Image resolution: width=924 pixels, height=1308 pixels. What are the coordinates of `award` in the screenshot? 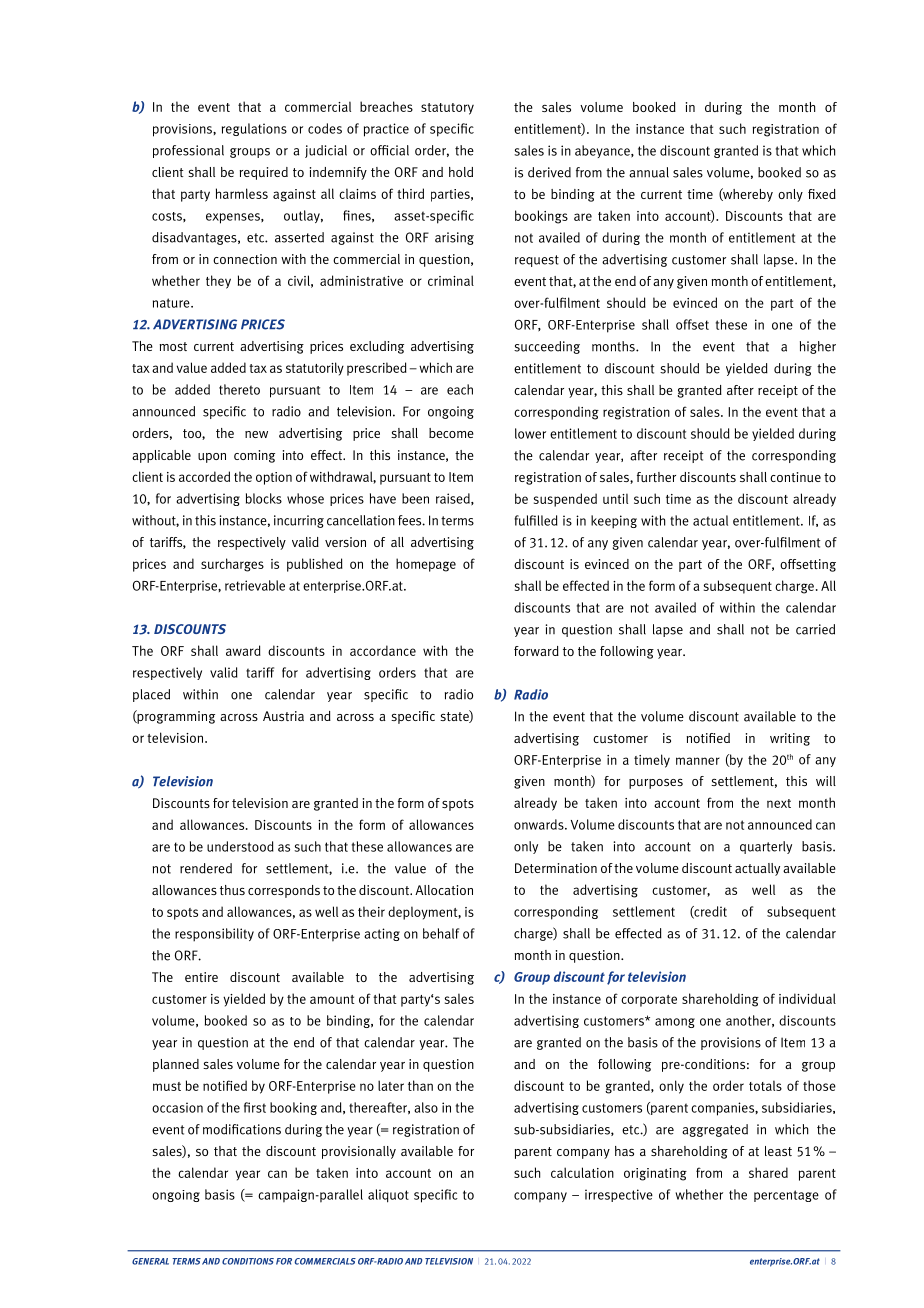 It's located at (243, 650).
